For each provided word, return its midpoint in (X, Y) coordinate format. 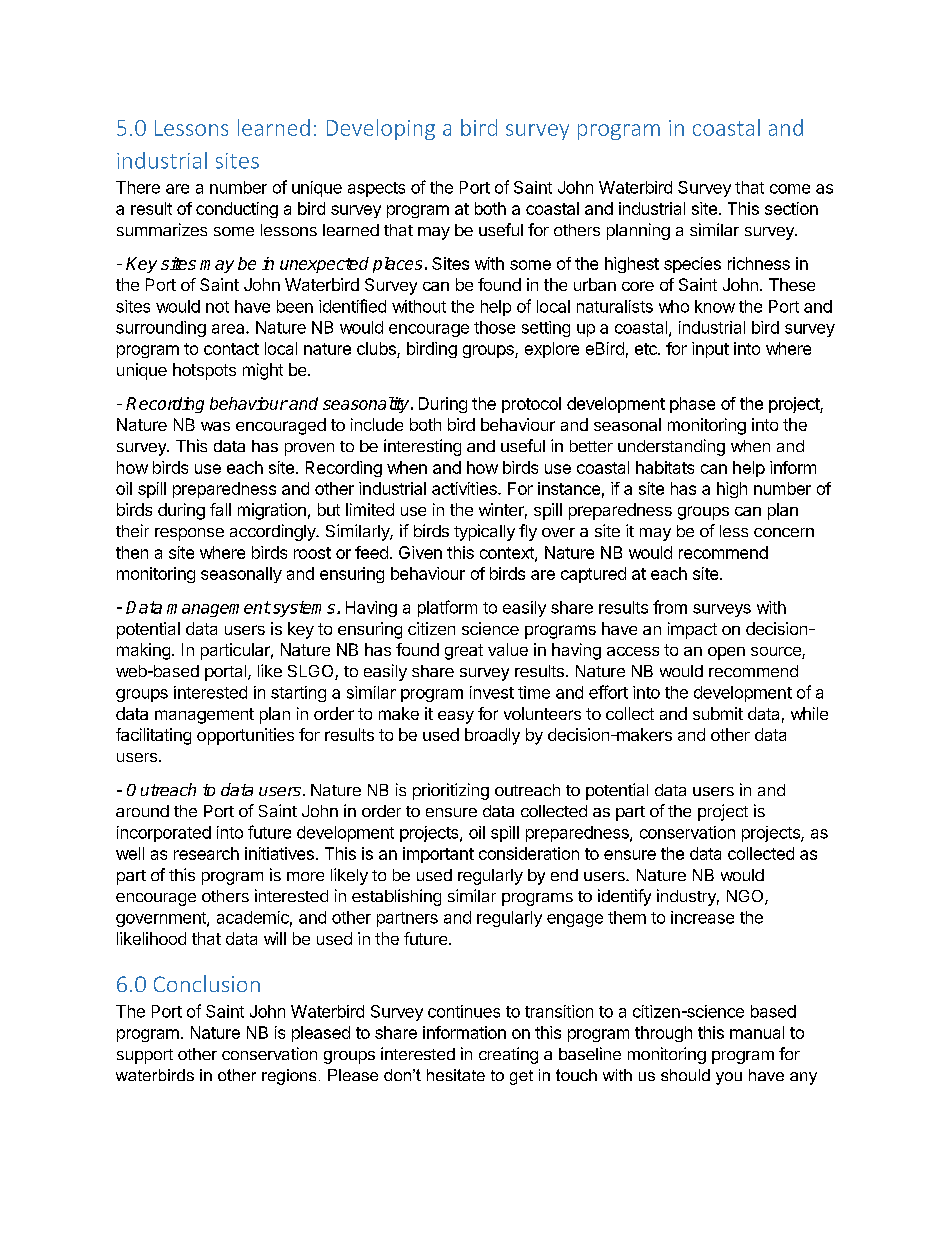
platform (447, 608)
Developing (381, 129)
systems (302, 609)
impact (692, 630)
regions (289, 1077)
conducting (237, 210)
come (790, 189)
